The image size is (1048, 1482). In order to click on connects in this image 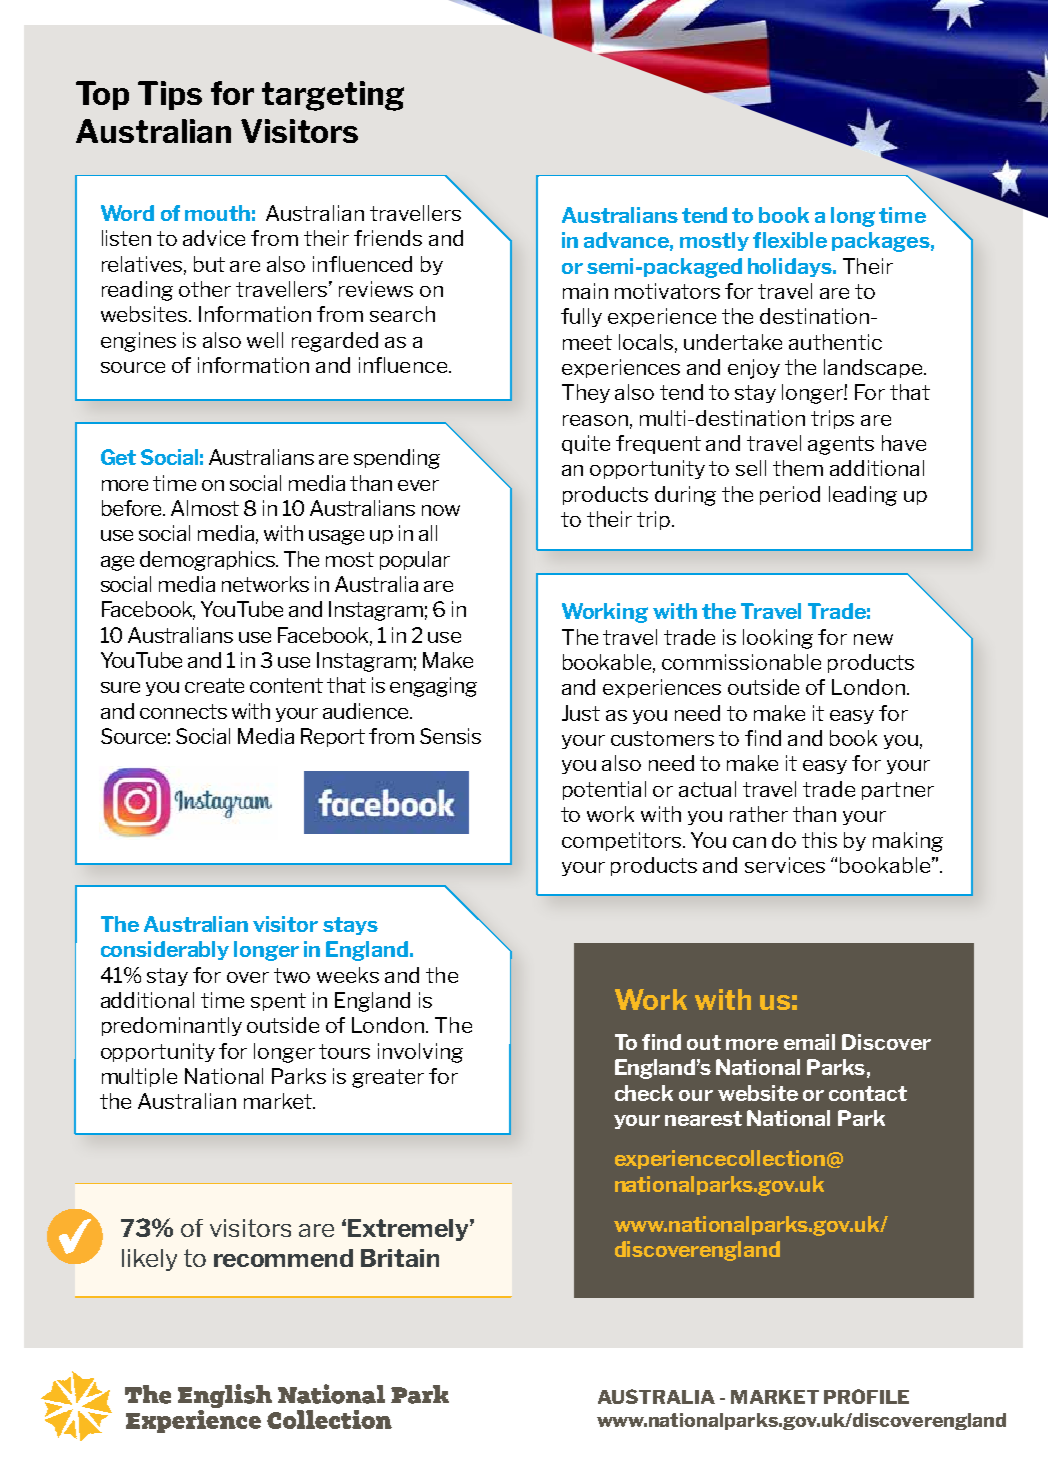, I will do `click(183, 711)`.
